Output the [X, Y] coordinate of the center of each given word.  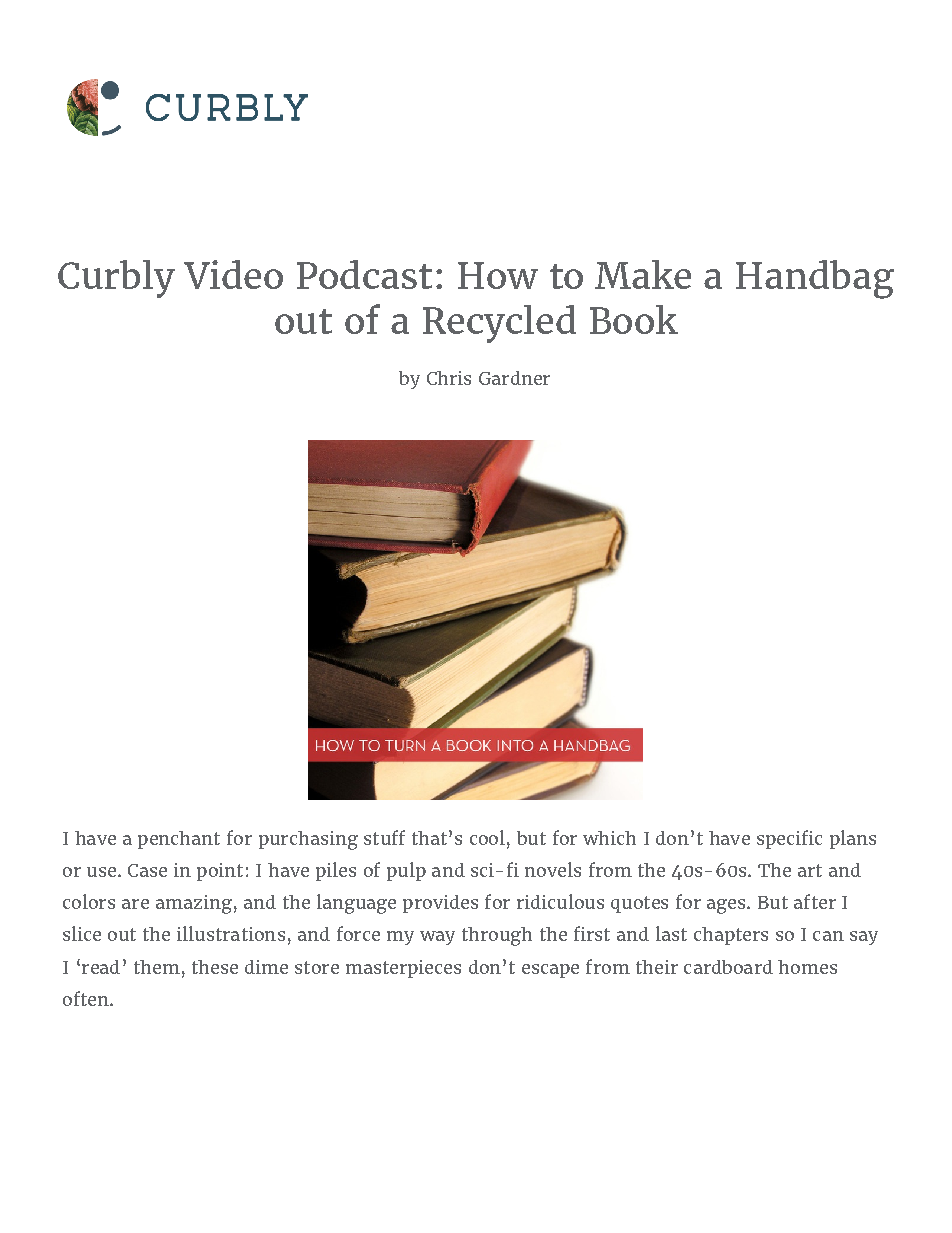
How [498, 275]
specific [789, 839]
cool [487, 837]
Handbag [815, 279]
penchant [179, 840]
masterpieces [403, 969]
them [157, 967]
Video [233, 274]
